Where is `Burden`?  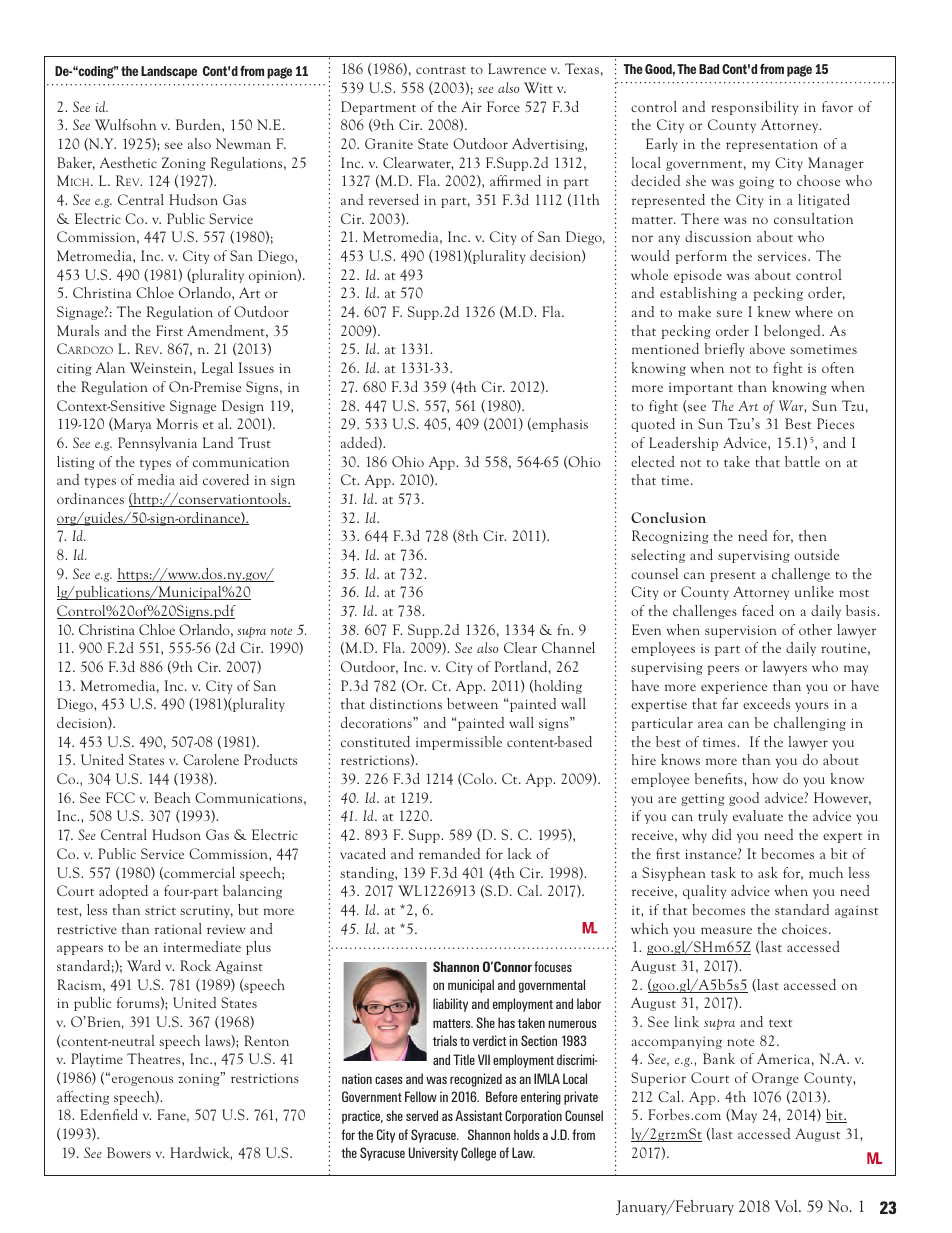
Burden is located at coordinates (199, 124).
